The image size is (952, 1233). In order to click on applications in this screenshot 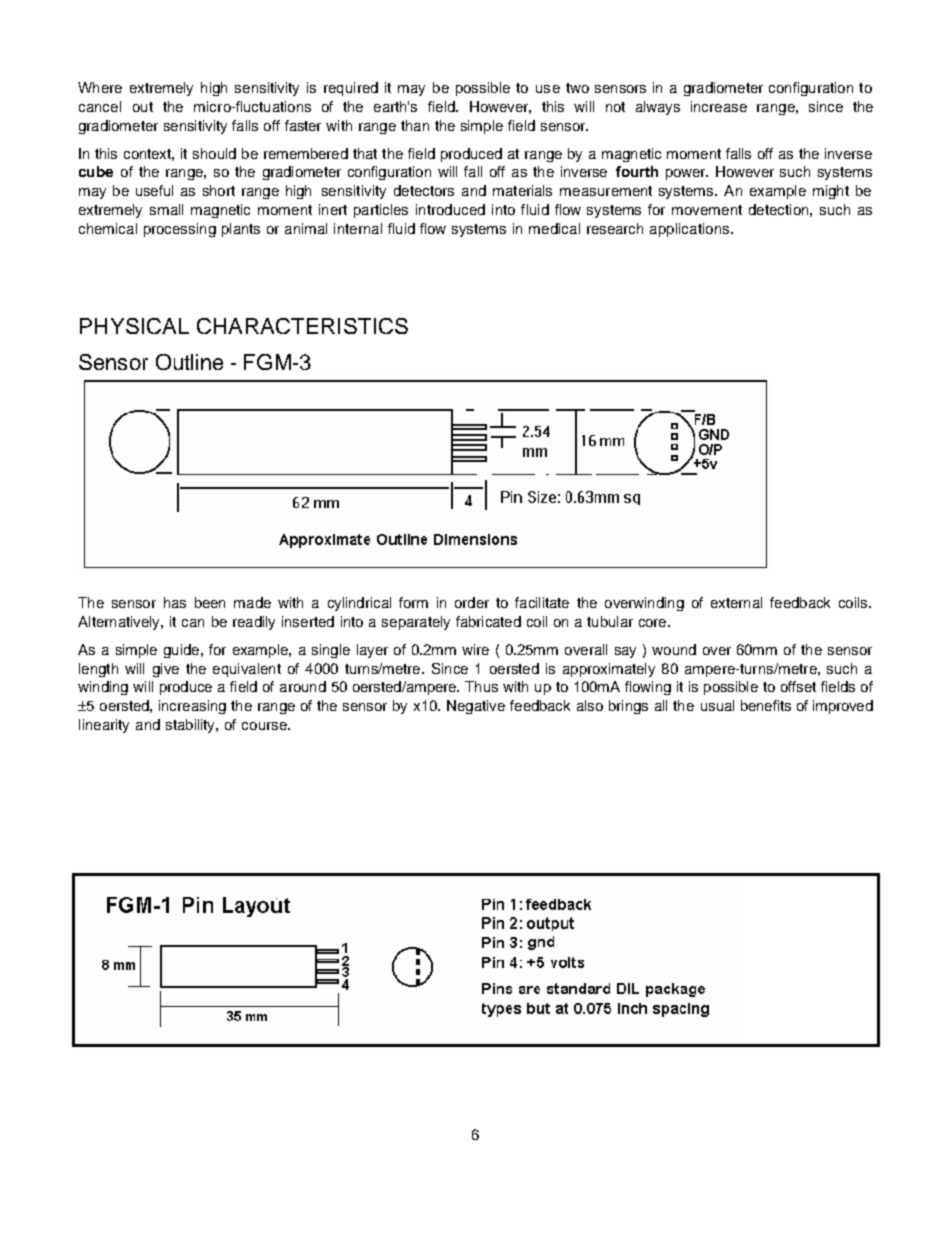, I will do `click(691, 230)`.
